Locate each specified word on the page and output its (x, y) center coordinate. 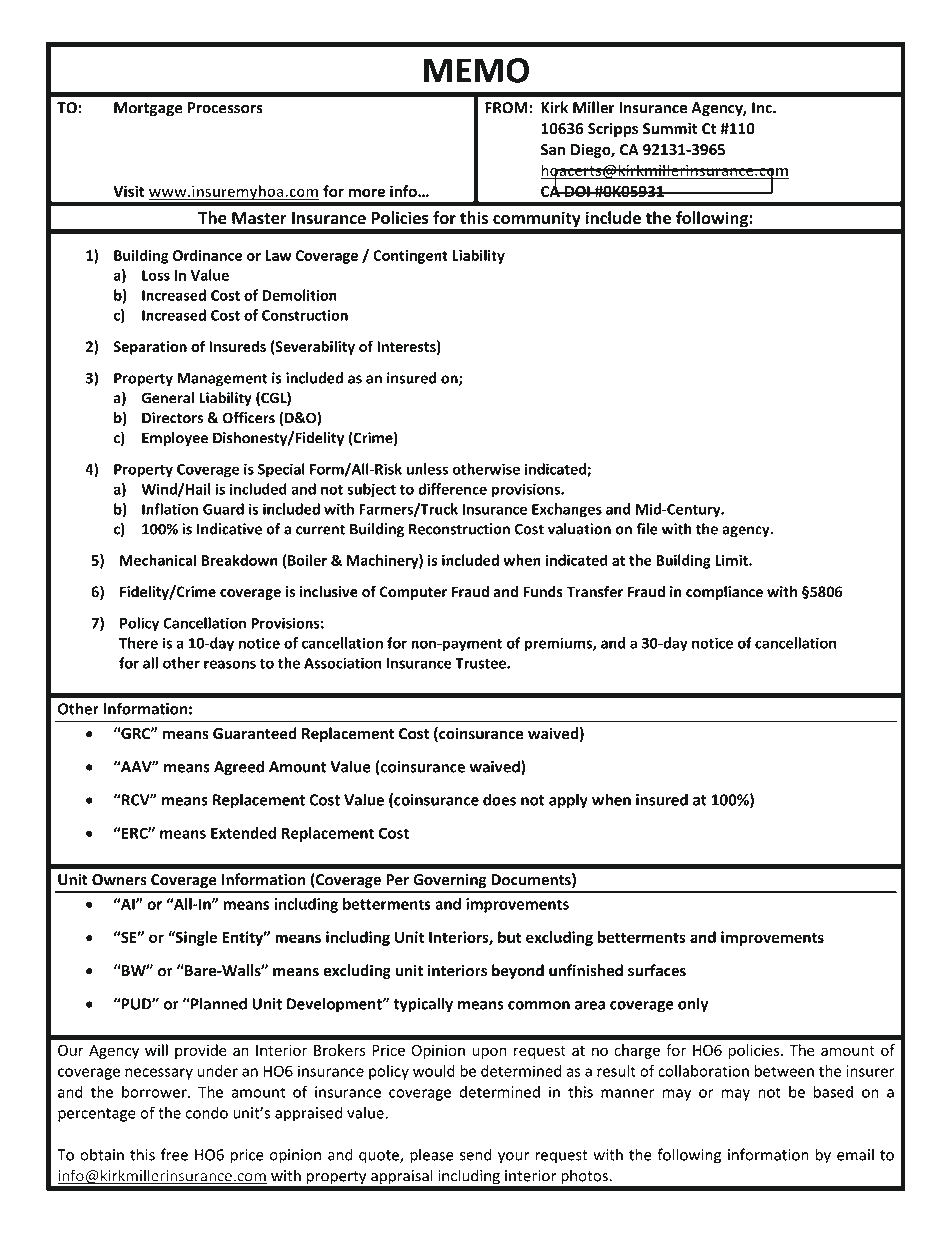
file (647, 529)
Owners (119, 880)
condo (207, 1112)
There (138, 643)
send (476, 1154)
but (509, 937)
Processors (225, 108)
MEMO (476, 70)
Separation (150, 348)
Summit (670, 128)
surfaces (657, 970)
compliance (724, 593)
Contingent (410, 257)
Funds (543, 592)
